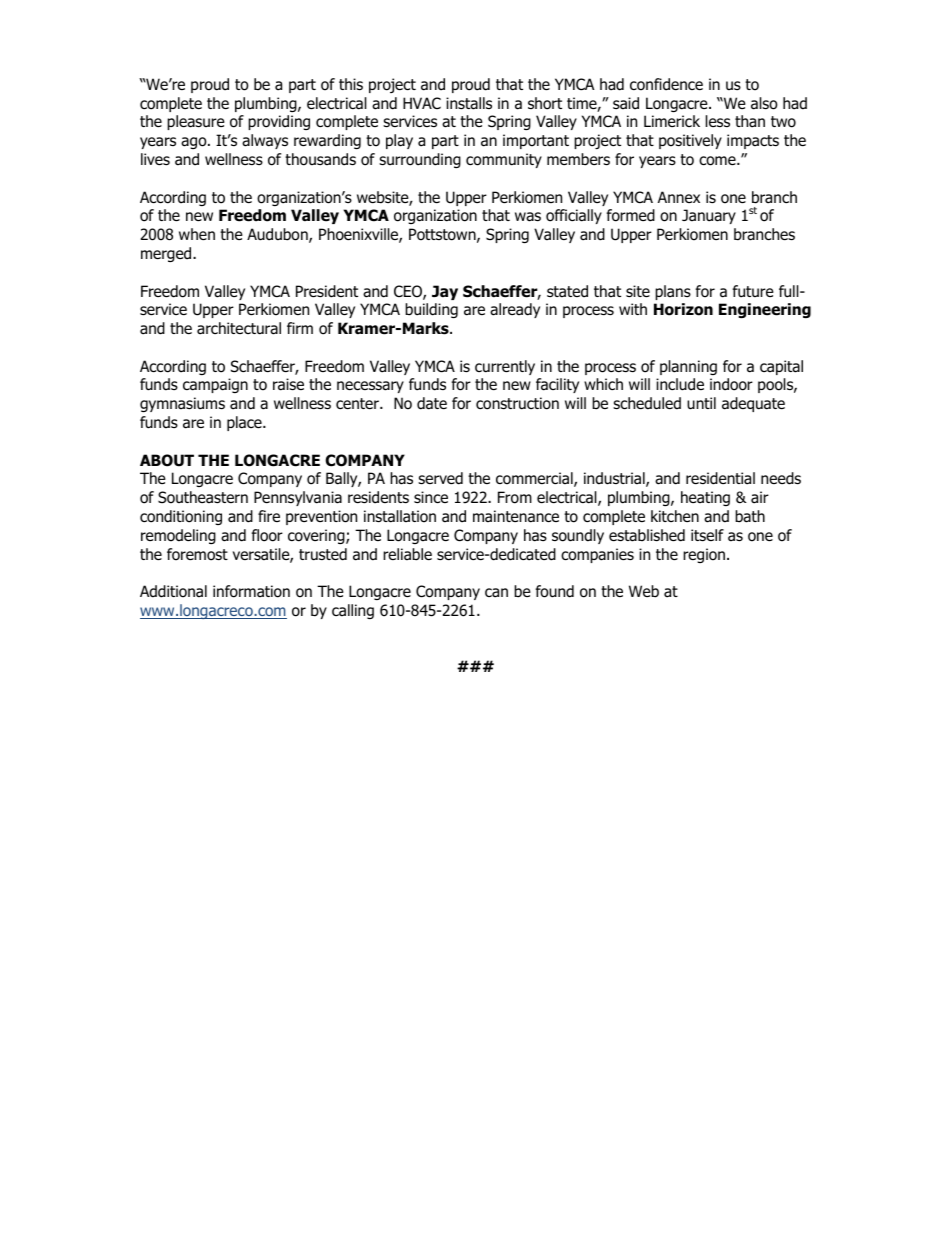 Image resolution: width=952 pixels, height=1233 pixels. What do you see at coordinates (239, 328) in the screenshot?
I see `architectural` at bounding box center [239, 328].
